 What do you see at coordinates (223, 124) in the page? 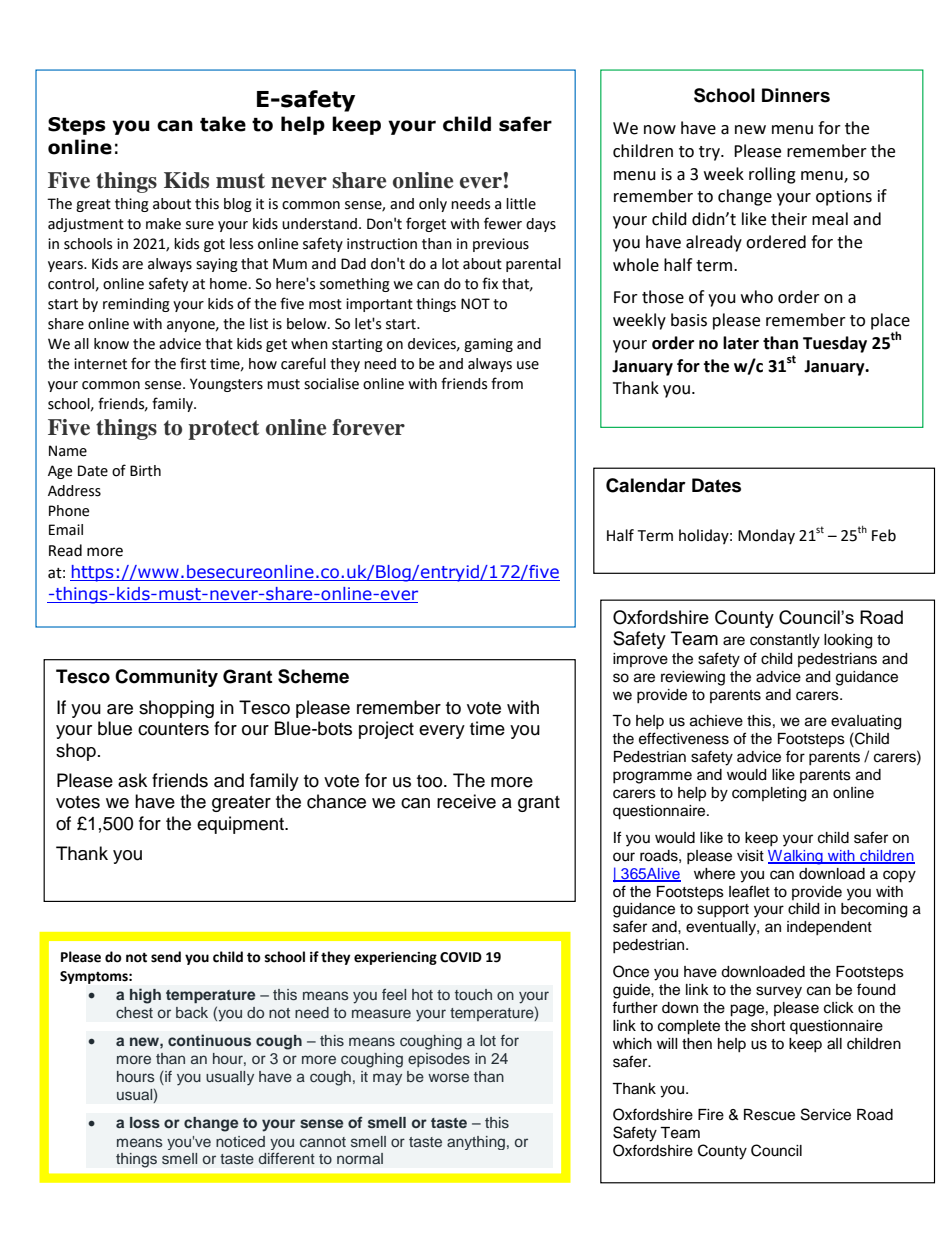
I see `take` at bounding box center [223, 124].
